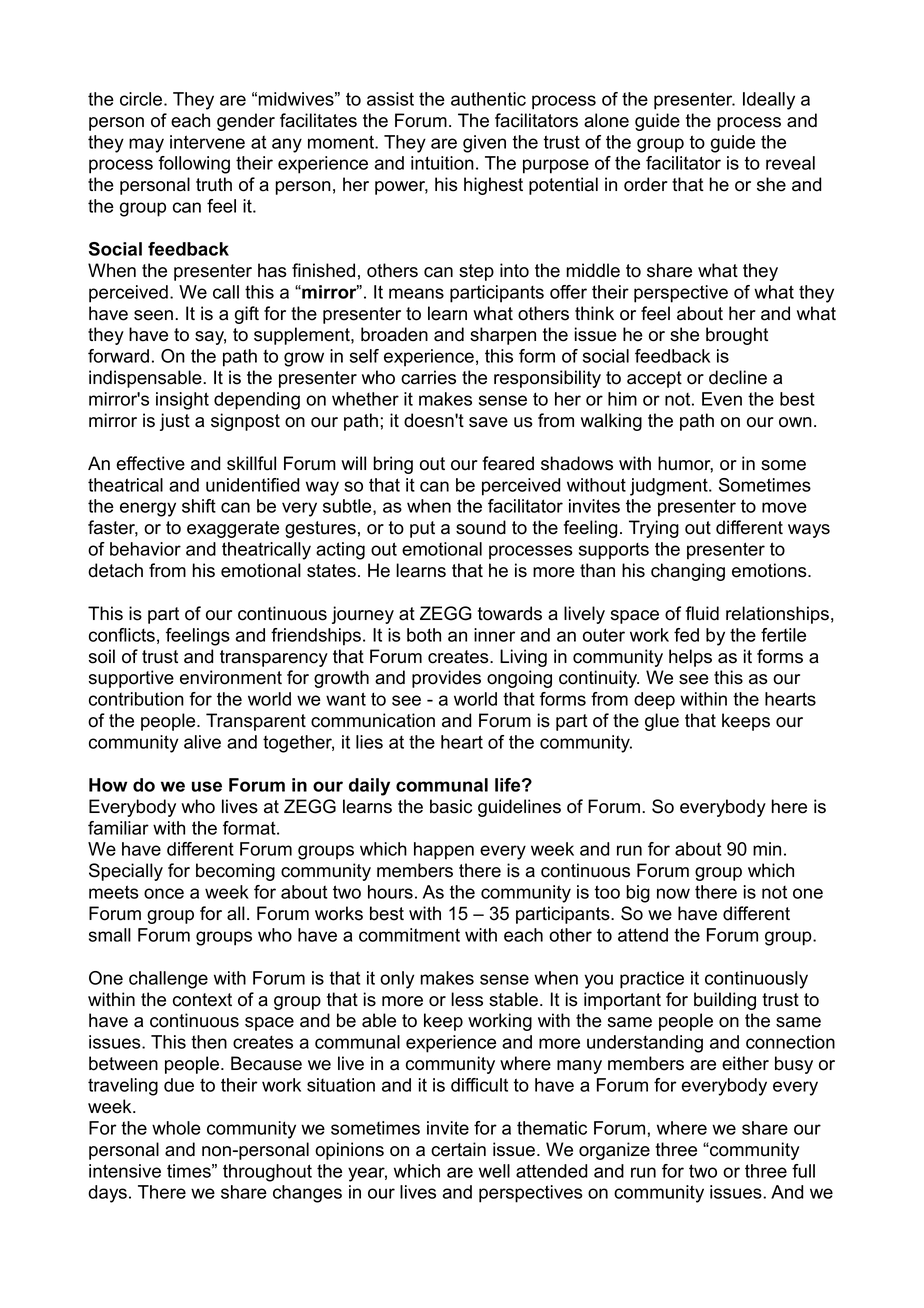  Describe the element at coordinates (481, 527) in the screenshot. I see `sound` at that location.
